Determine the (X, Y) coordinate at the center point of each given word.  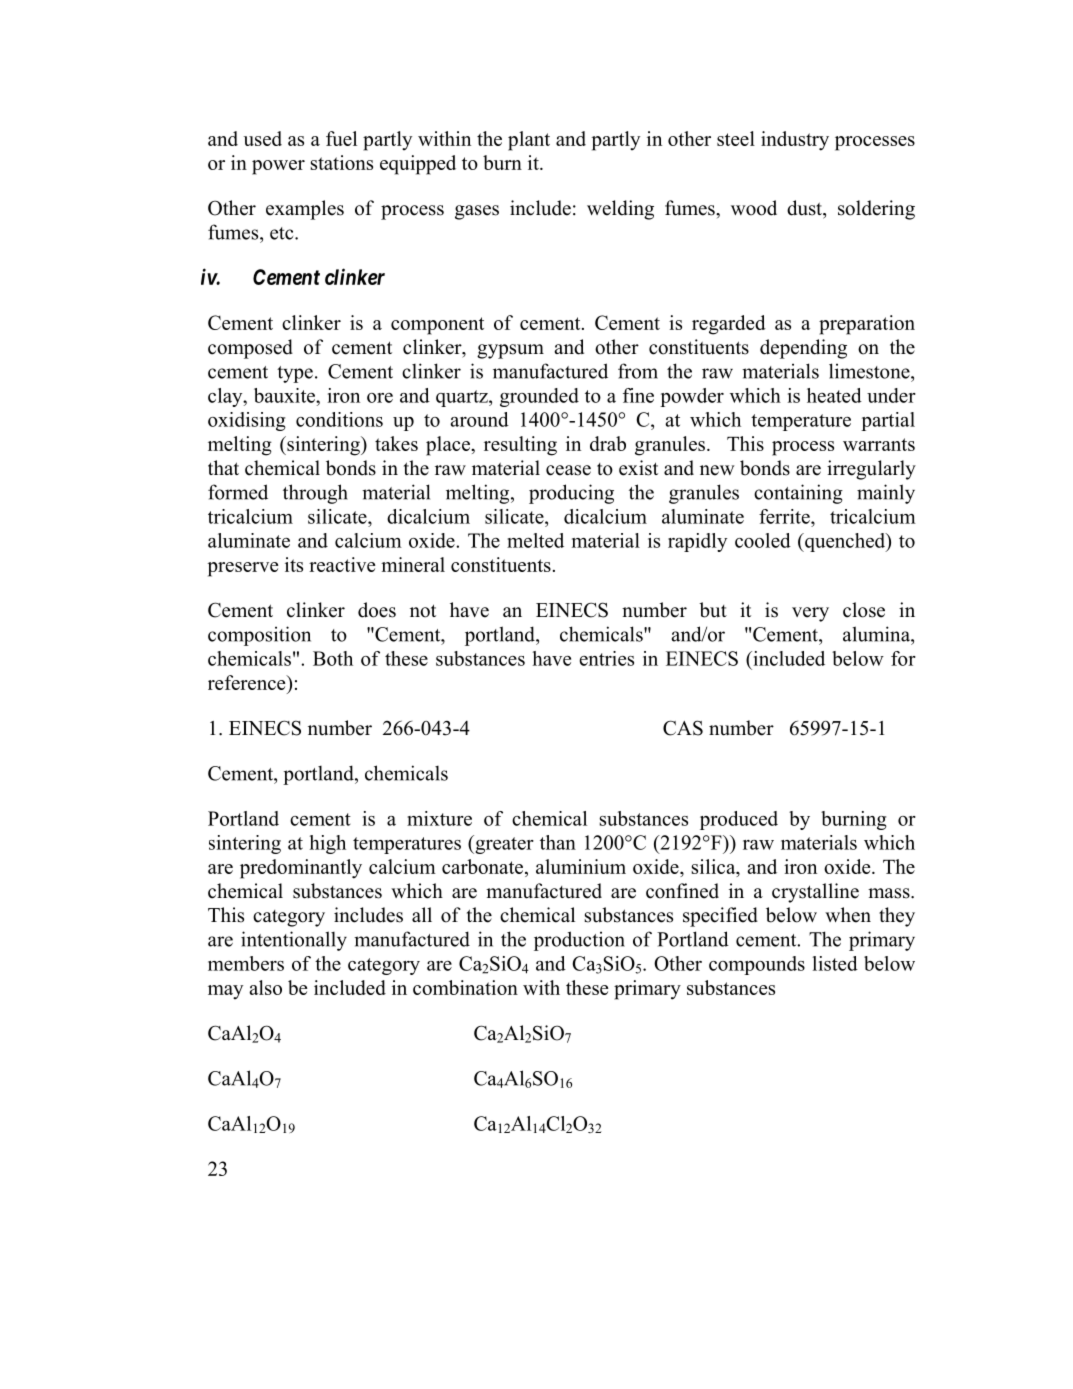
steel (736, 138)
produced (739, 820)
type (295, 374)
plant (529, 141)
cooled (763, 540)
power (278, 167)
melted (535, 540)
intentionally (294, 941)
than (558, 842)
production (579, 941)
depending (803, 349)
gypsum (510, 351)
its (294, 564)
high (328, 844)
